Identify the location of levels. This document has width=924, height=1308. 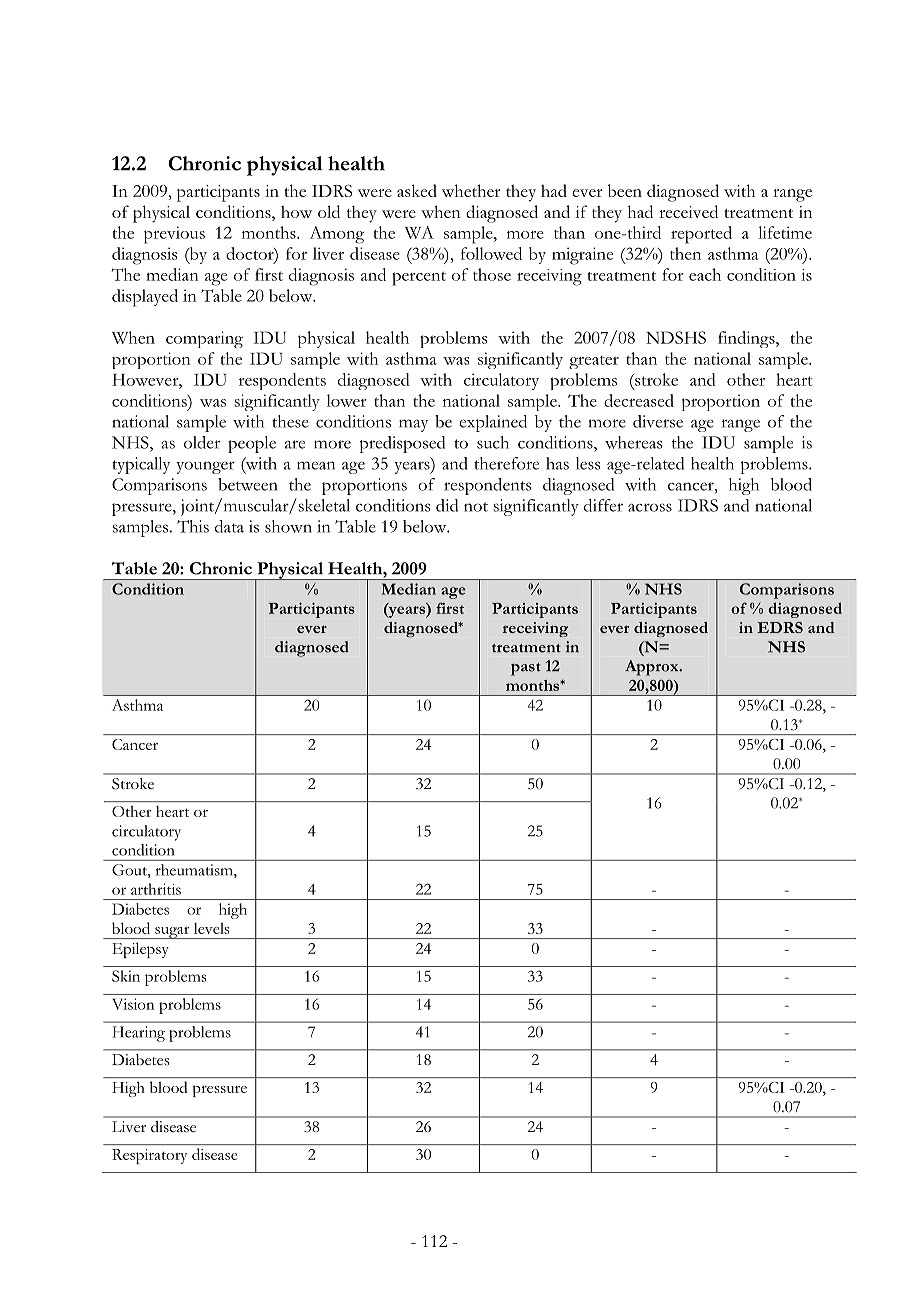
(211, 928).
